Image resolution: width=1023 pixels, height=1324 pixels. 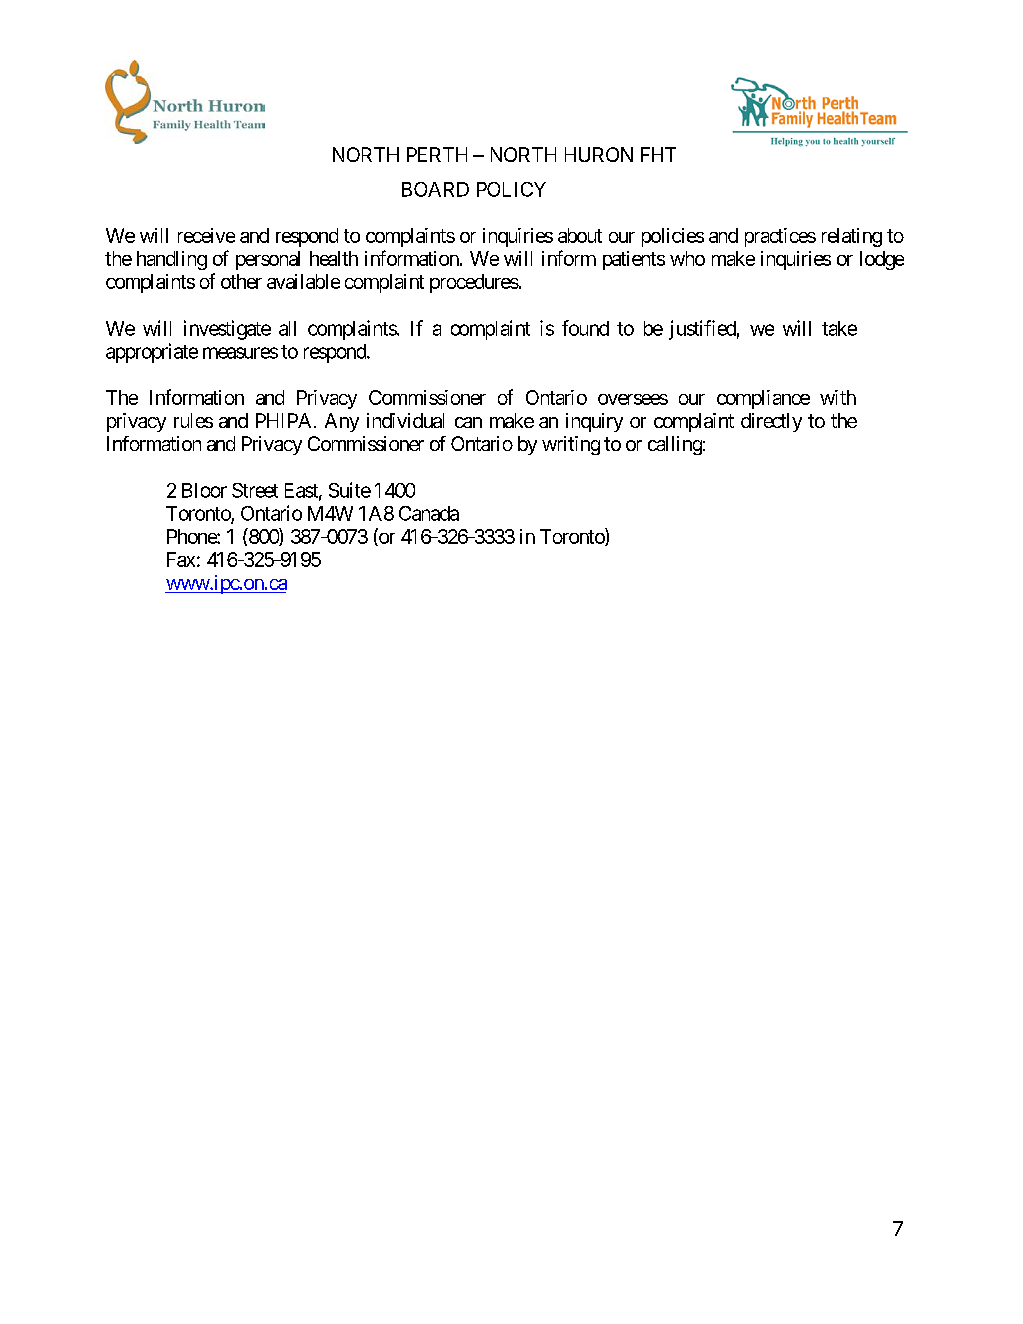 What do you see at coordinates (771, 422) in the image?
I see `directly` at bounding box center [771, 422].
